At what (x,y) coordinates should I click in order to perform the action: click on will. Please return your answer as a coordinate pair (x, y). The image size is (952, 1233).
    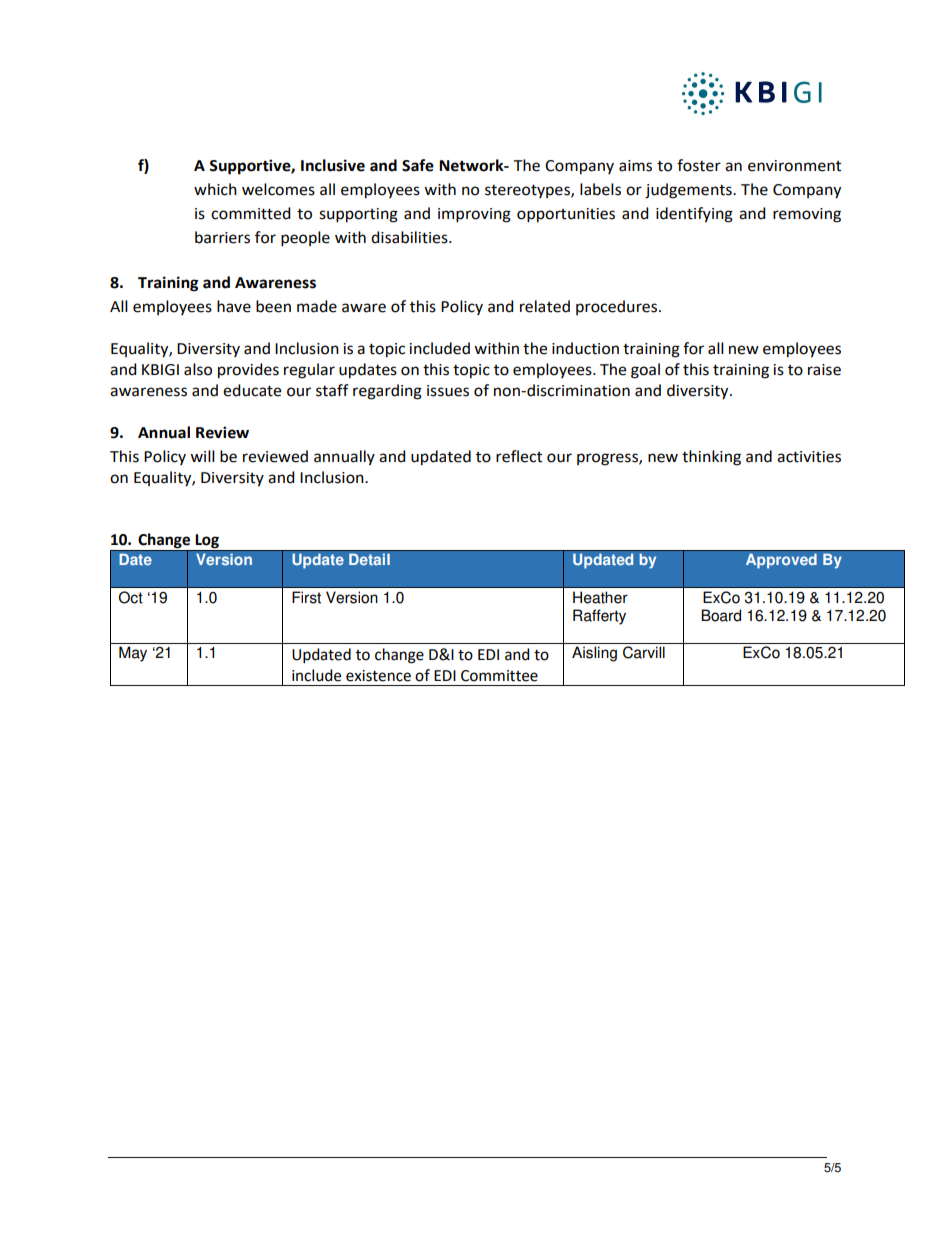
    Looking at the image, I should click on (202, 456).
